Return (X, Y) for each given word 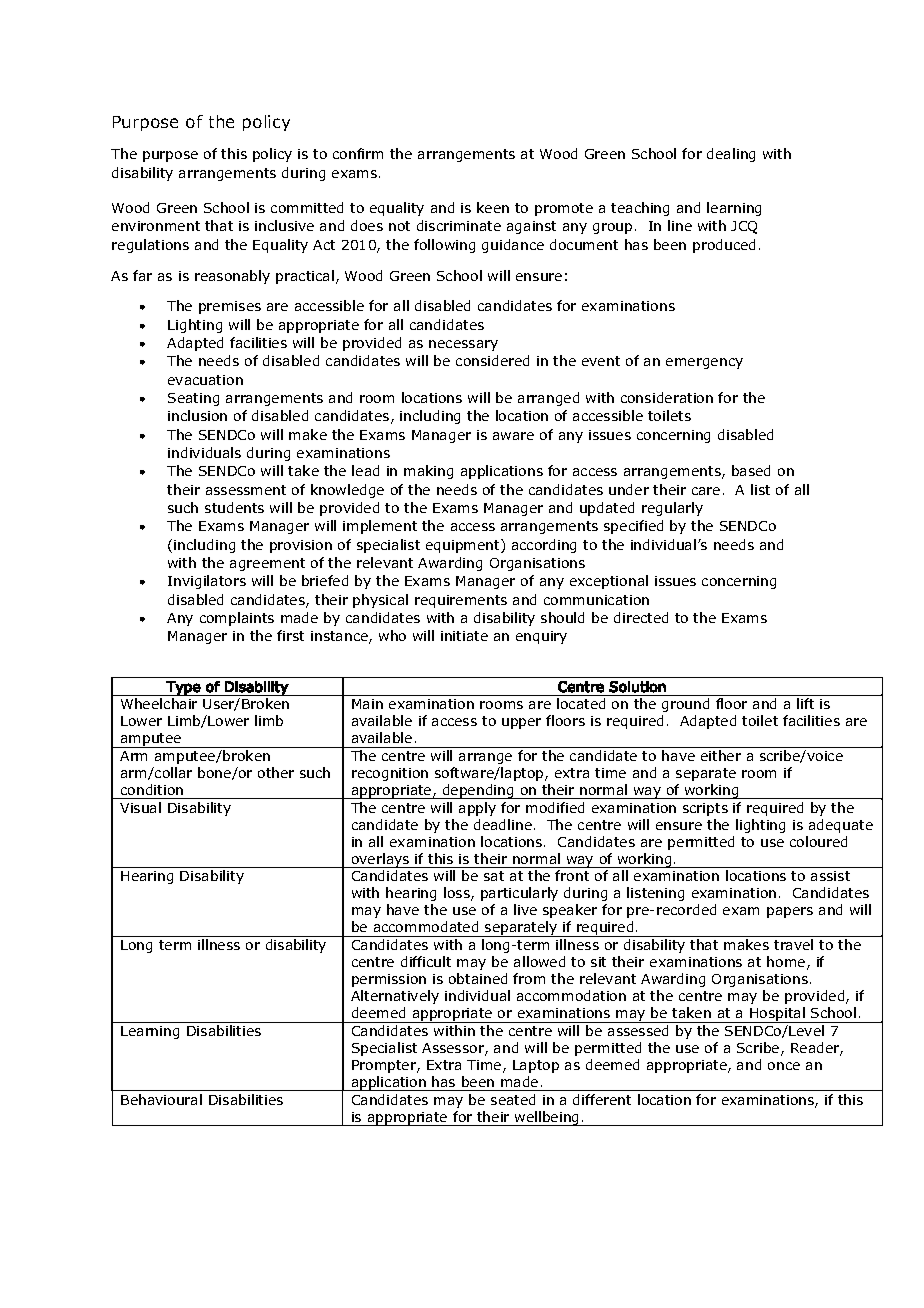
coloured (818, 841)
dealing (731, 155)
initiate (464, 636)
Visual (140, 807)
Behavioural (161, 1099)
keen (493, 207)
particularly (519, 894)
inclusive (284, 225)
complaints (237, 619)
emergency (704, 363)
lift (805, 703)
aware (513, 436)
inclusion (197, 415)
